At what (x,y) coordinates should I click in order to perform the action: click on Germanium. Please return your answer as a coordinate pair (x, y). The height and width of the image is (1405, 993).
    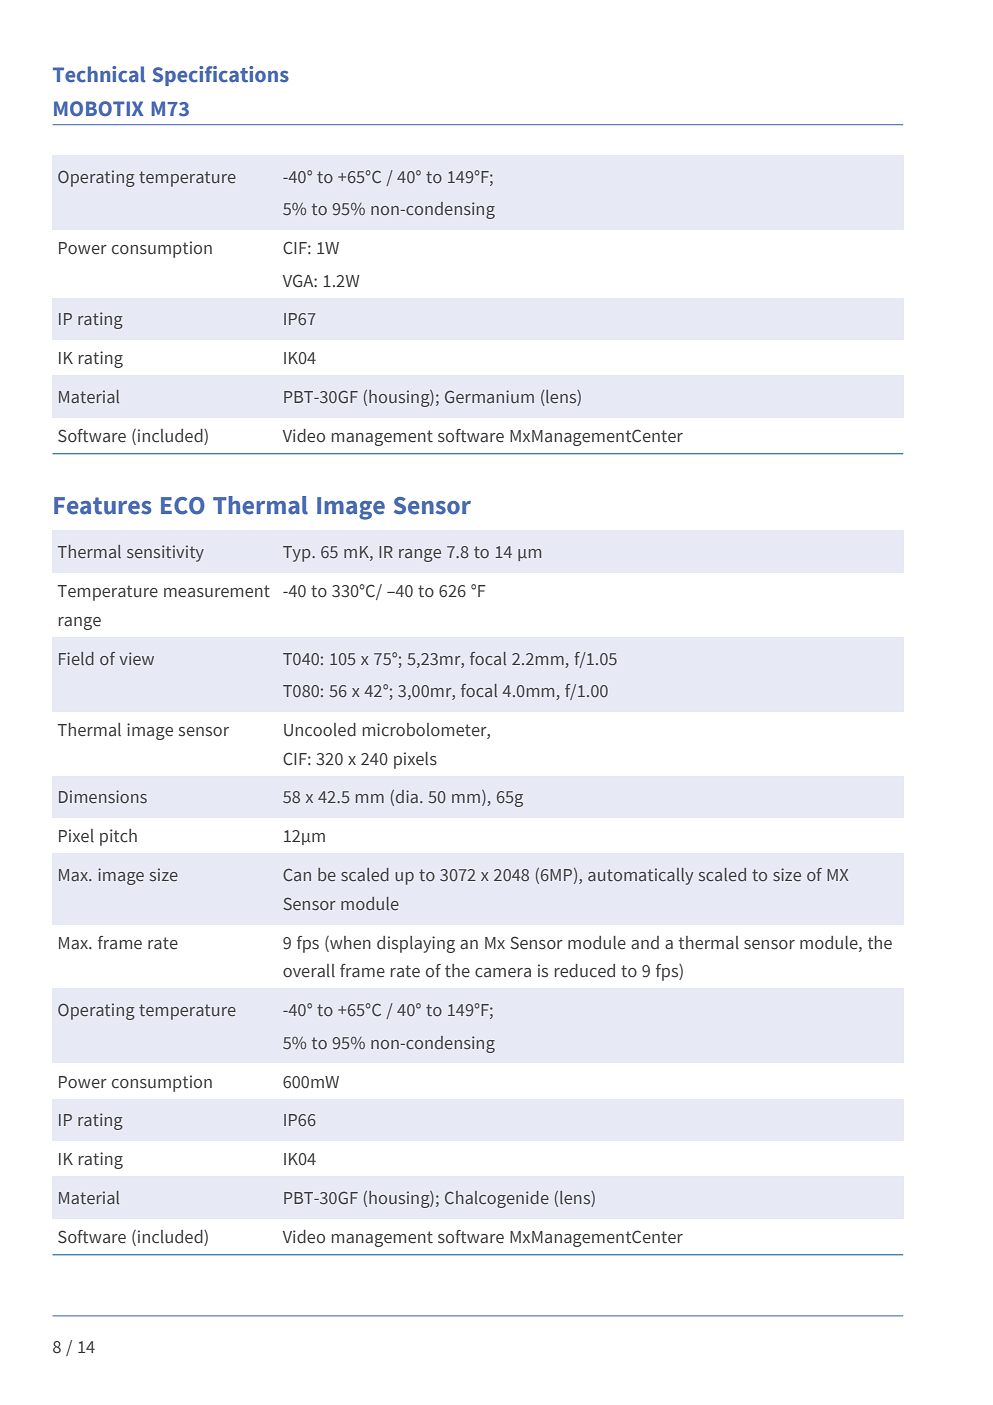
    Looking at the image, I should click on (489, 396).
